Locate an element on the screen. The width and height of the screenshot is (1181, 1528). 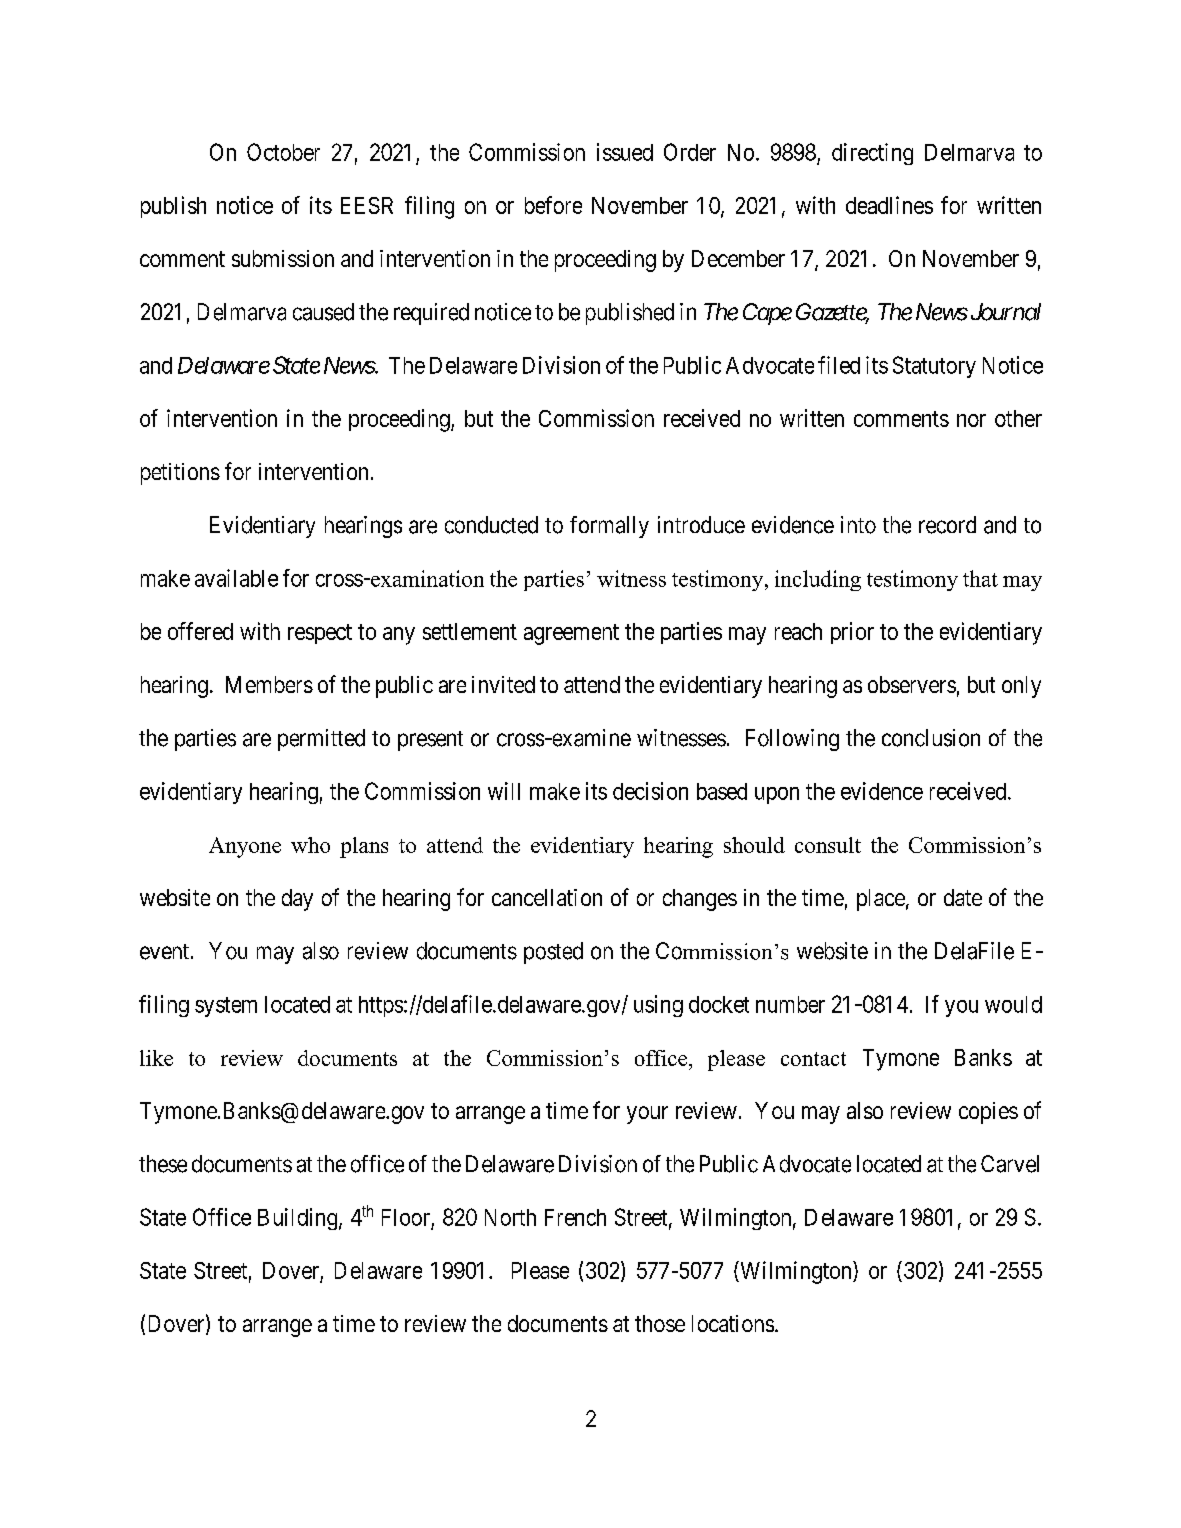
day is located at coordinates (297, 900).
